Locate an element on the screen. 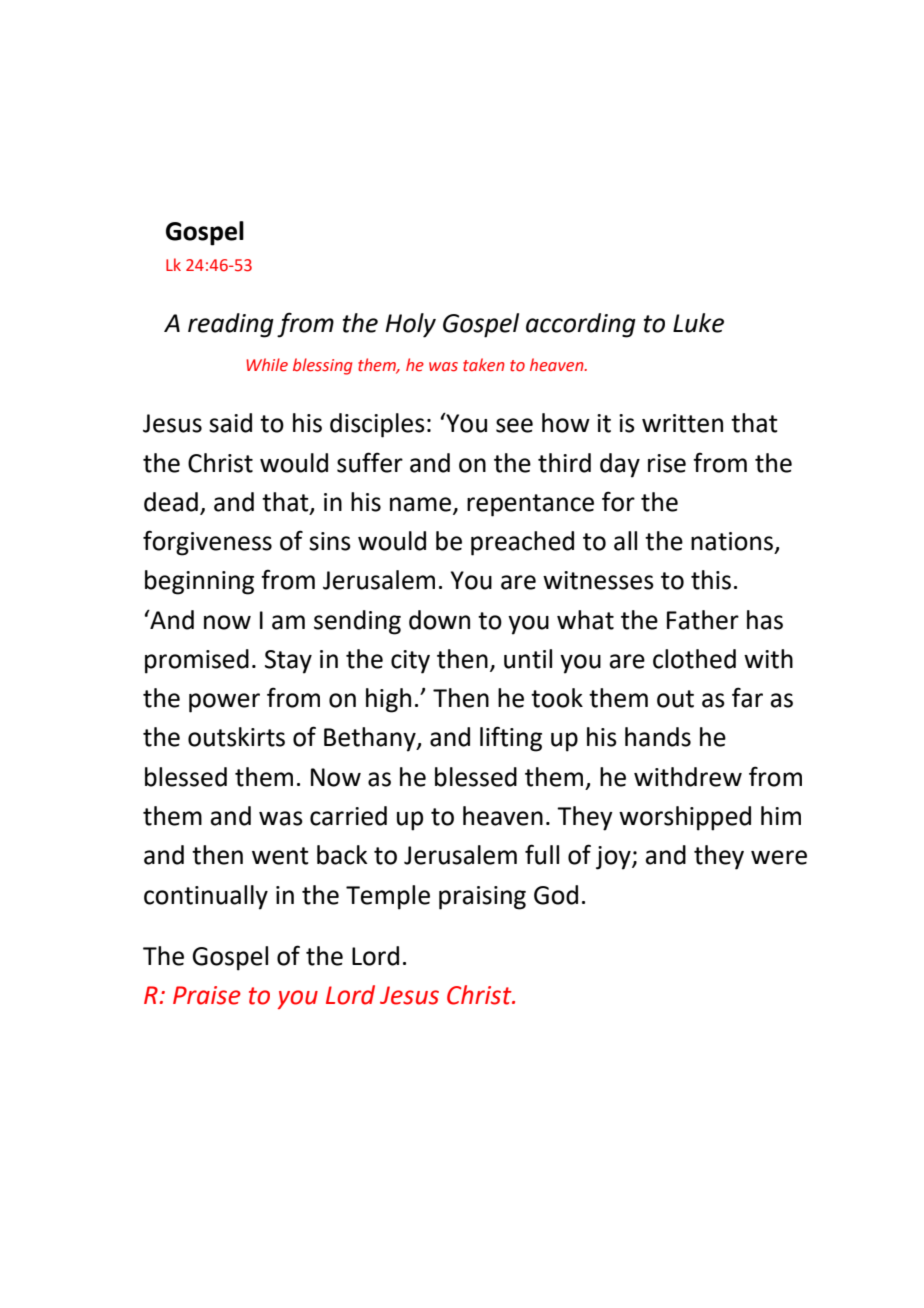 This screenshot has height=1308, width=924. hands is located at coordinates (658, 737).
